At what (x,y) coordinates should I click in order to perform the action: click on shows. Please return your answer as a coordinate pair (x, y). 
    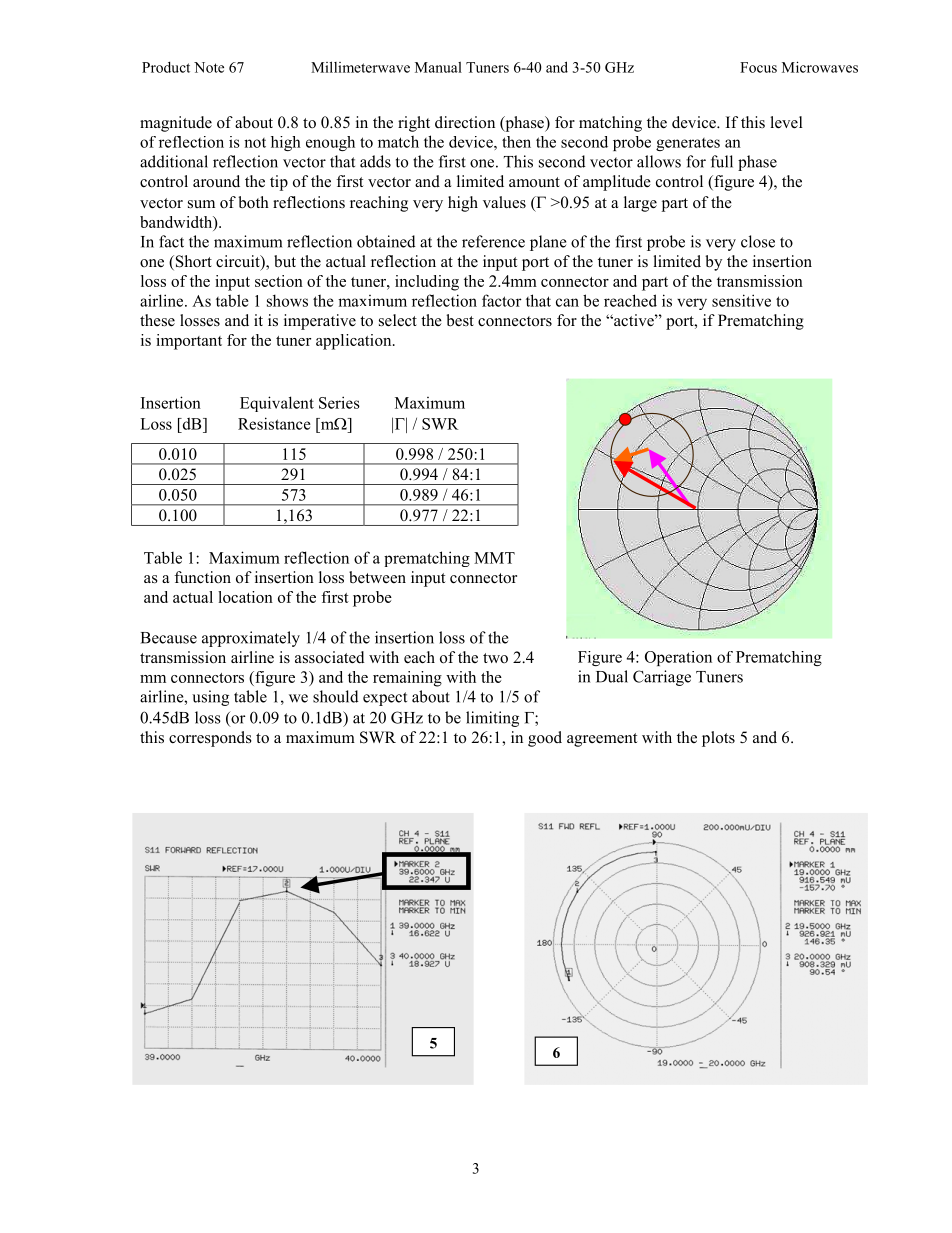
    Looking at the image, I should click on (287, 300).
